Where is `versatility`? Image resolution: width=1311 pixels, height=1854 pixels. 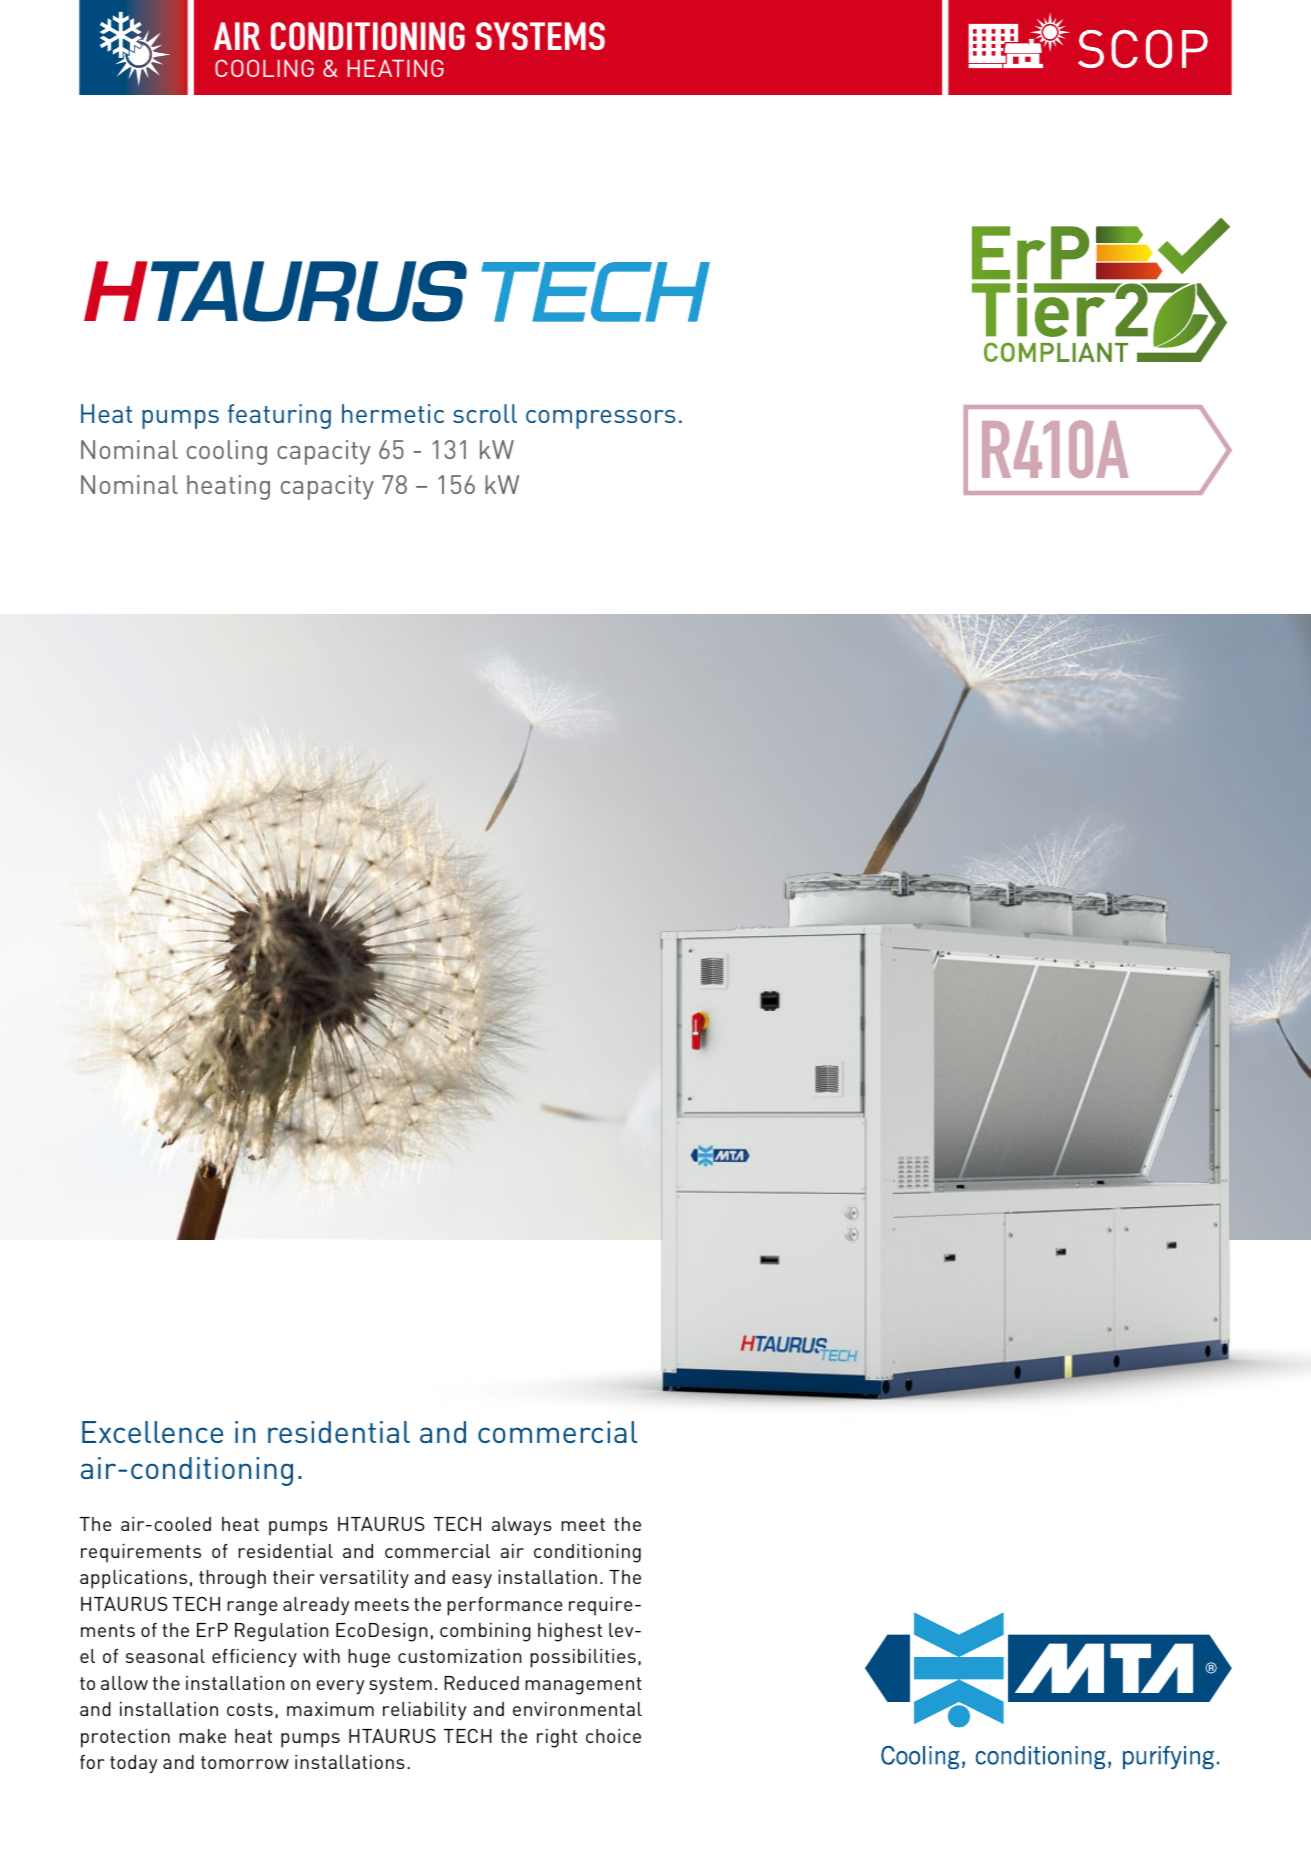
versatility is located at coordinates (364, 1579).
